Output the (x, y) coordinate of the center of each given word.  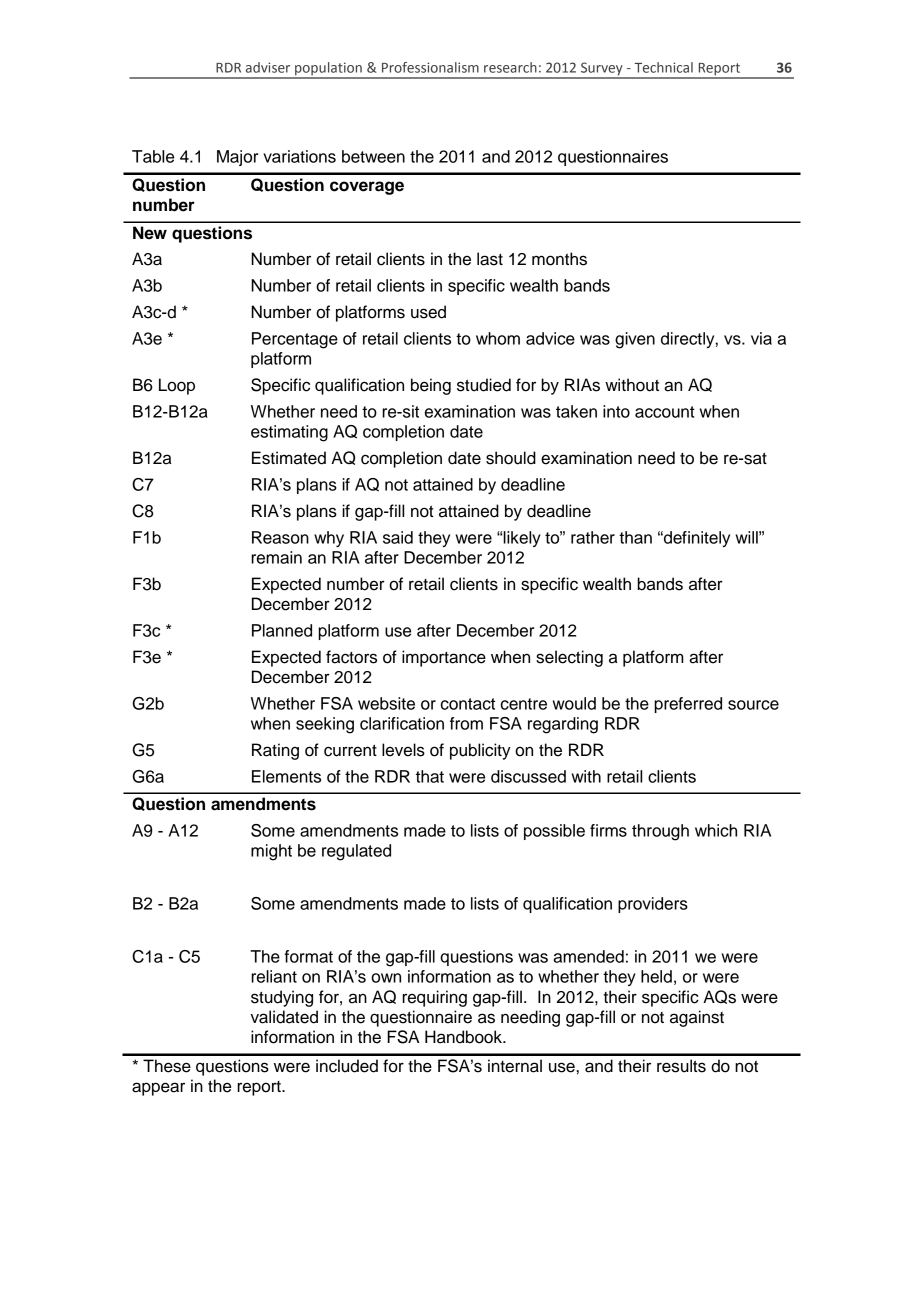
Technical (664, 67)
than (635, 537)
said (398, 537)
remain (276, 557)
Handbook (465, 1037)
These (167, 1066)
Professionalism (430, 67)
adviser (268, 67)
